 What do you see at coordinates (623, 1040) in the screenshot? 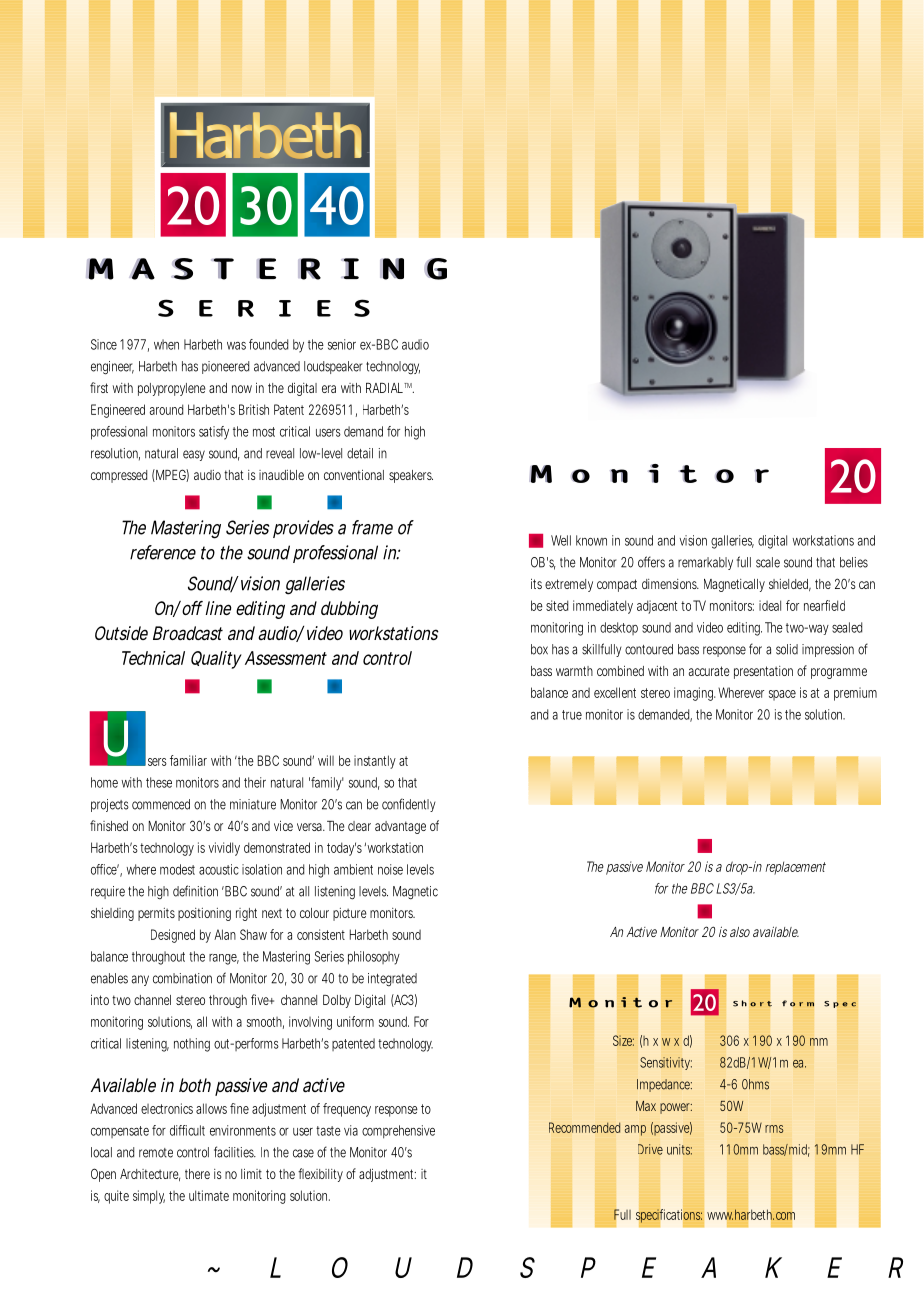
I see `Size` at bounding box center [623, 1040].
